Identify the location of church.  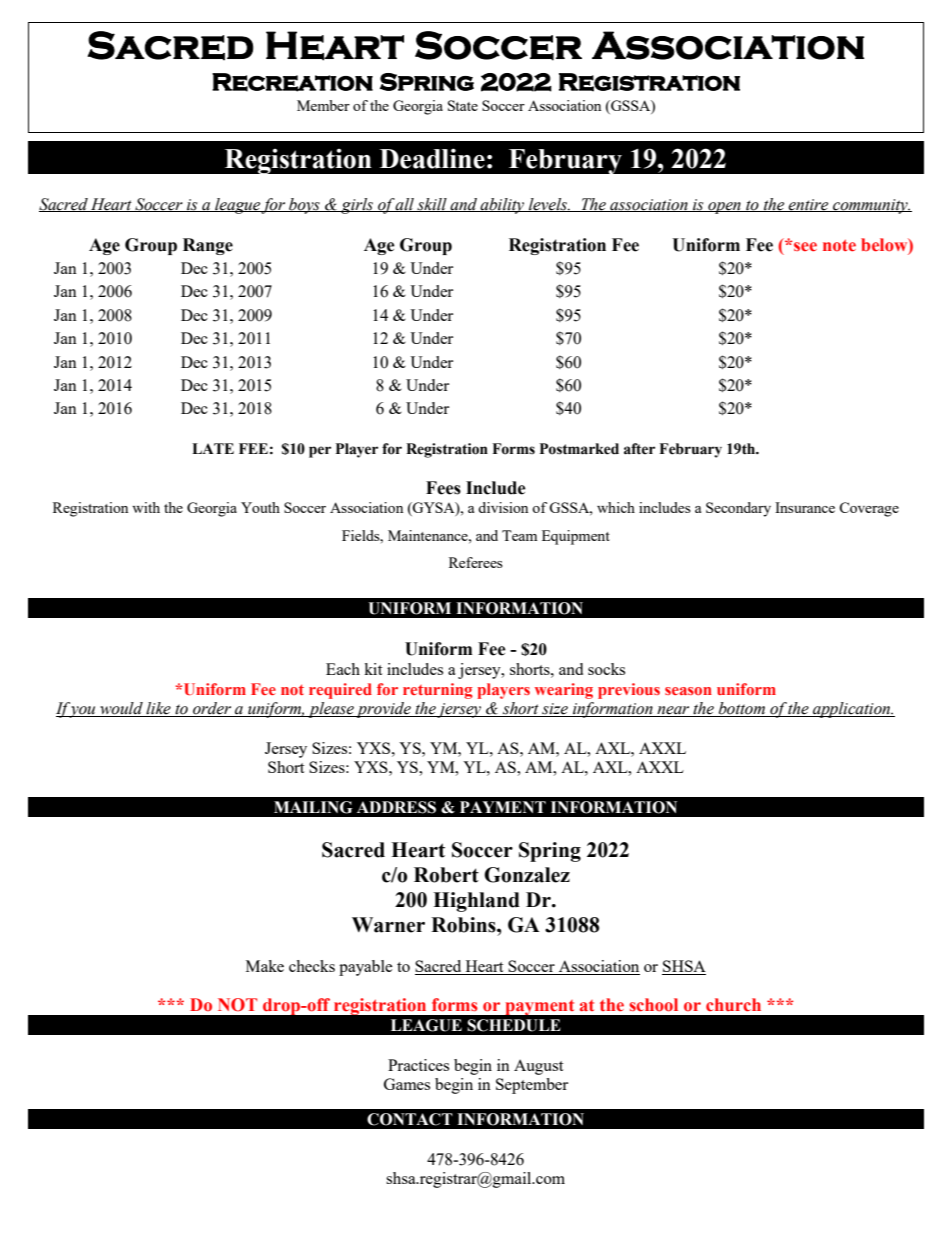
(733, 1005).
